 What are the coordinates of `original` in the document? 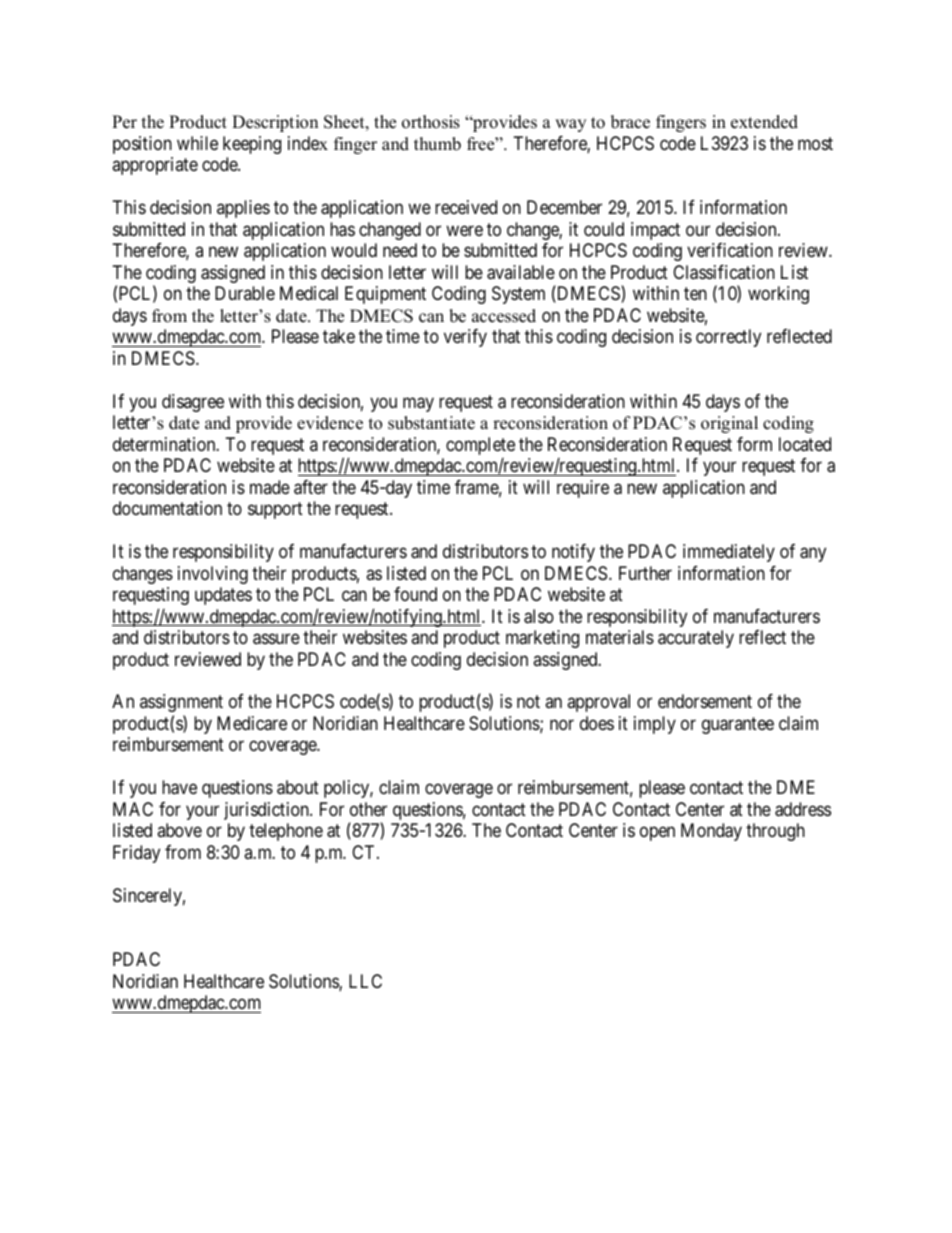 It's located at (729, 424).
